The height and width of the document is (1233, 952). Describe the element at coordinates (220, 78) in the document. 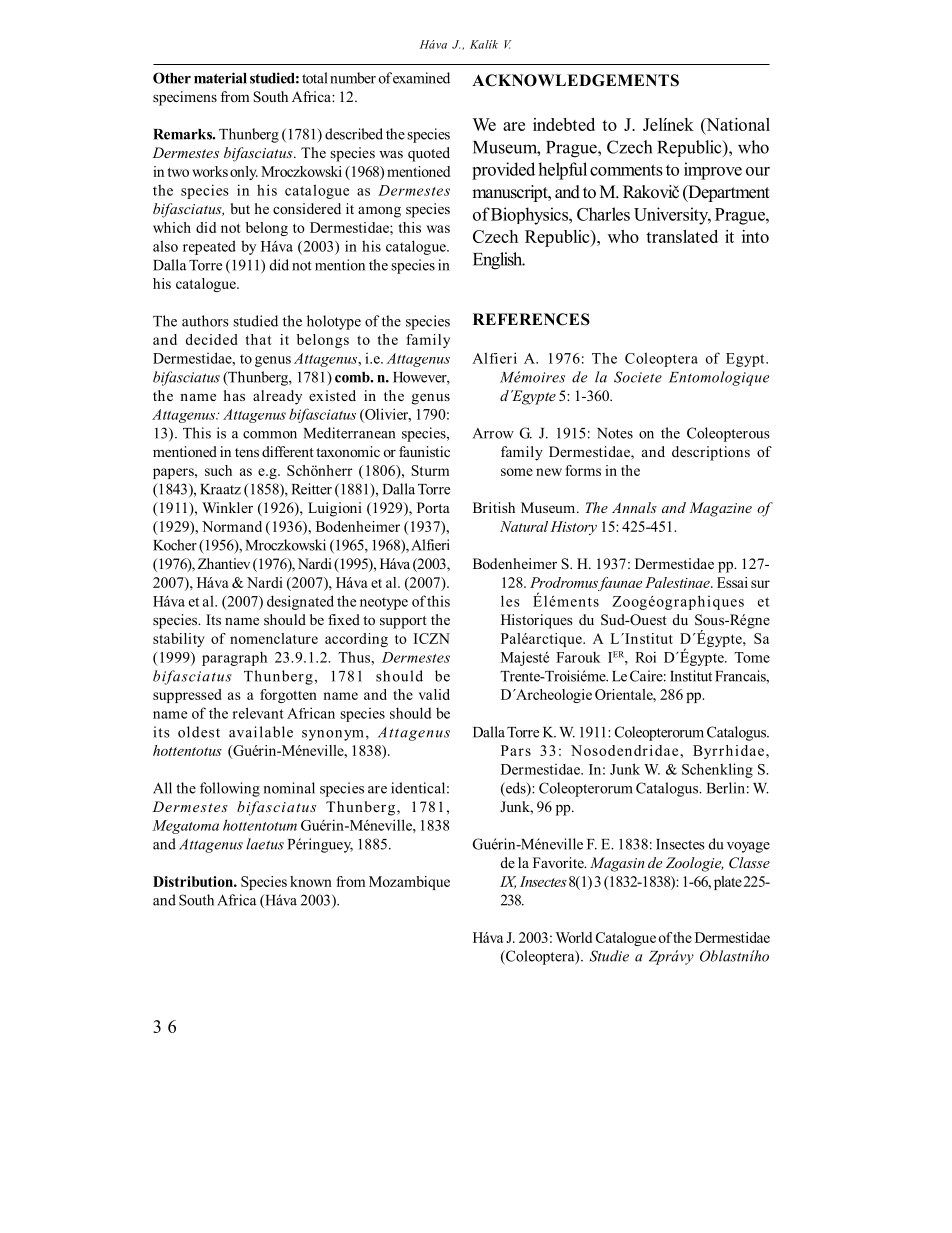

I see `material` at that location.
